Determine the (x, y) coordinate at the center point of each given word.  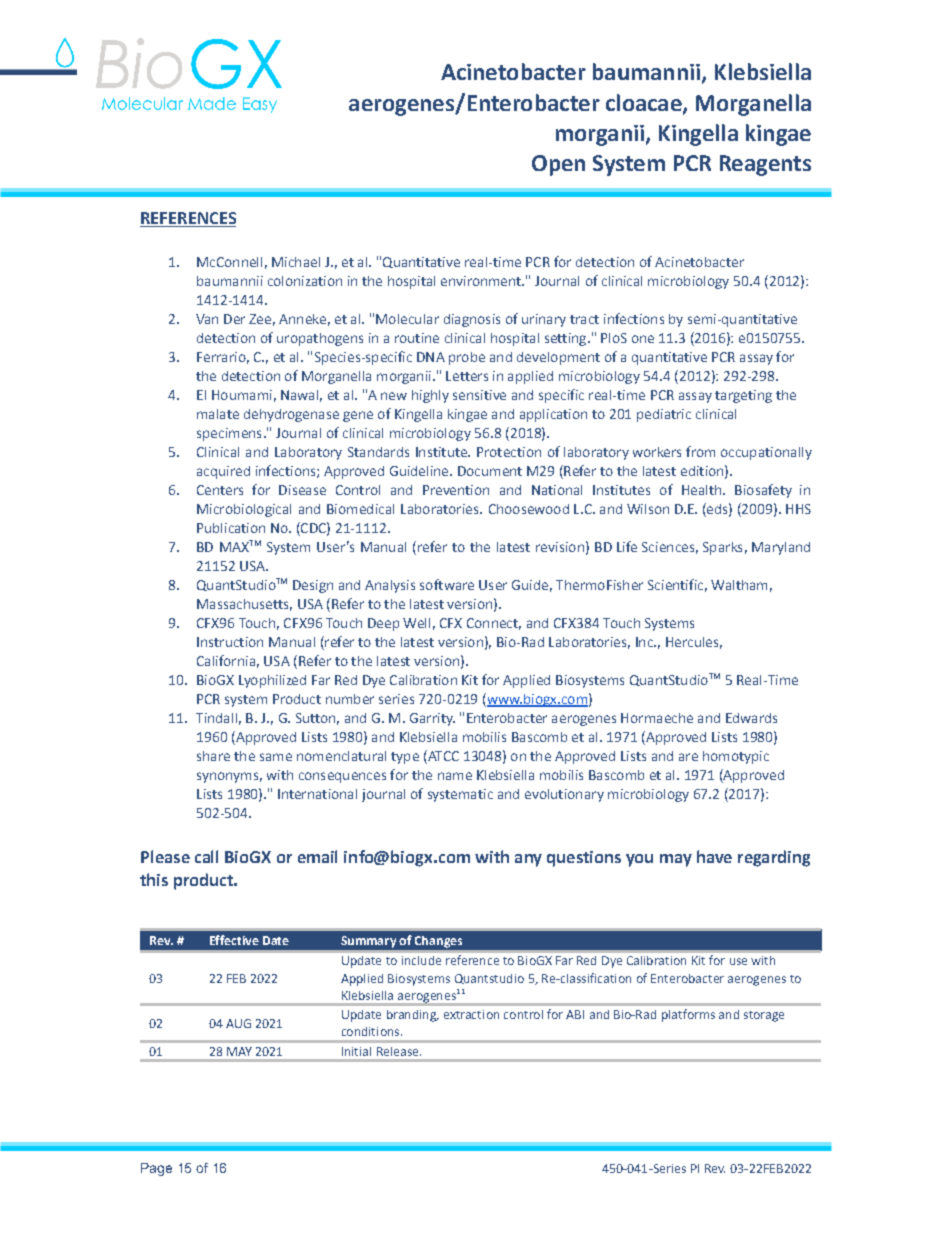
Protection (509, 452)
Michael (296, 262)
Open (558, 165)
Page (156, 1169)
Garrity (432, 719)
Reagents (765, 165)
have (714, 856)
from (700, 451)
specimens (229, 434)
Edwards (751, 718)
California (226, 660)
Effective (234, 940)
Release (399, 1051)
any (528, 860)
